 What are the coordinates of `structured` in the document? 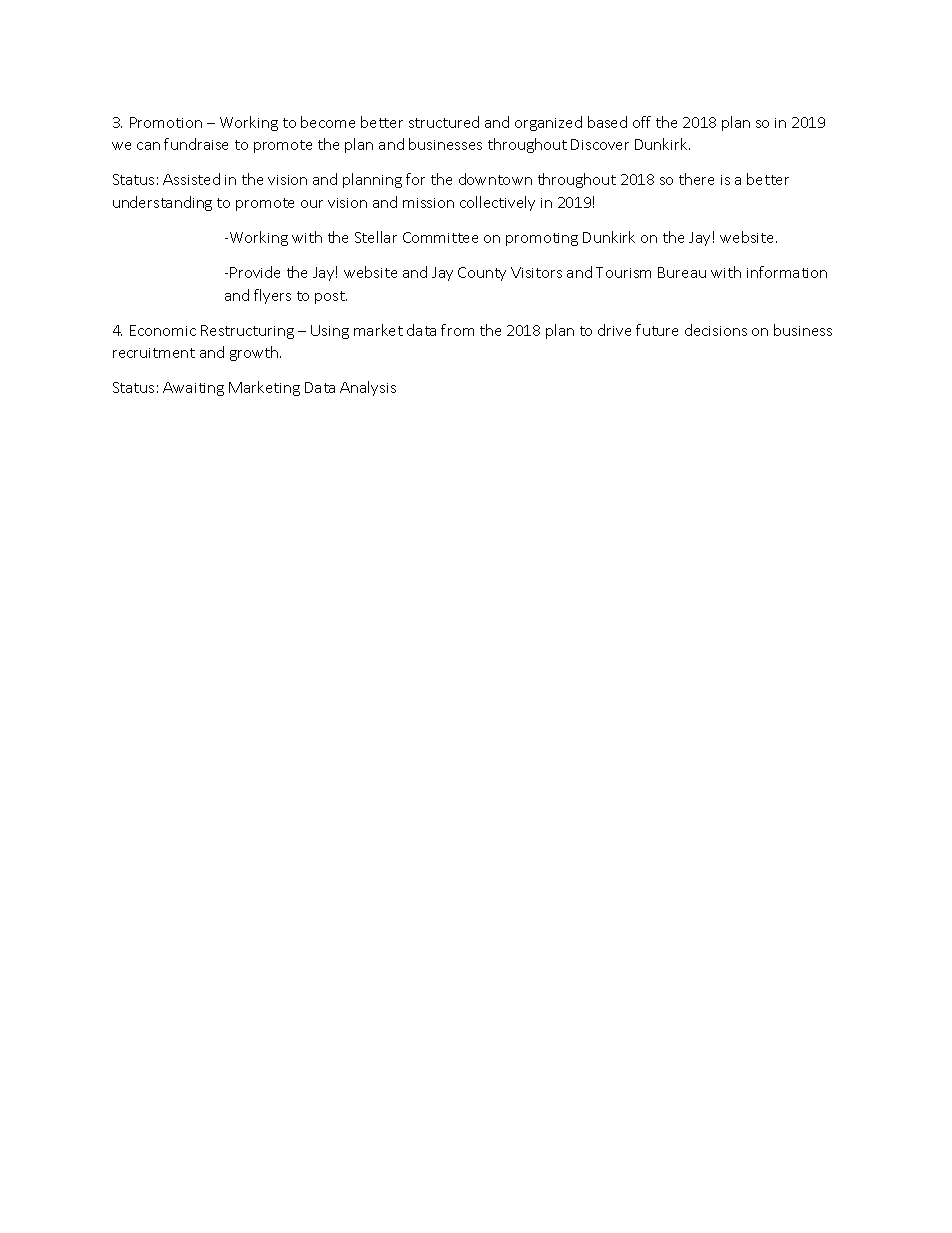 It's located at (444, 122).
